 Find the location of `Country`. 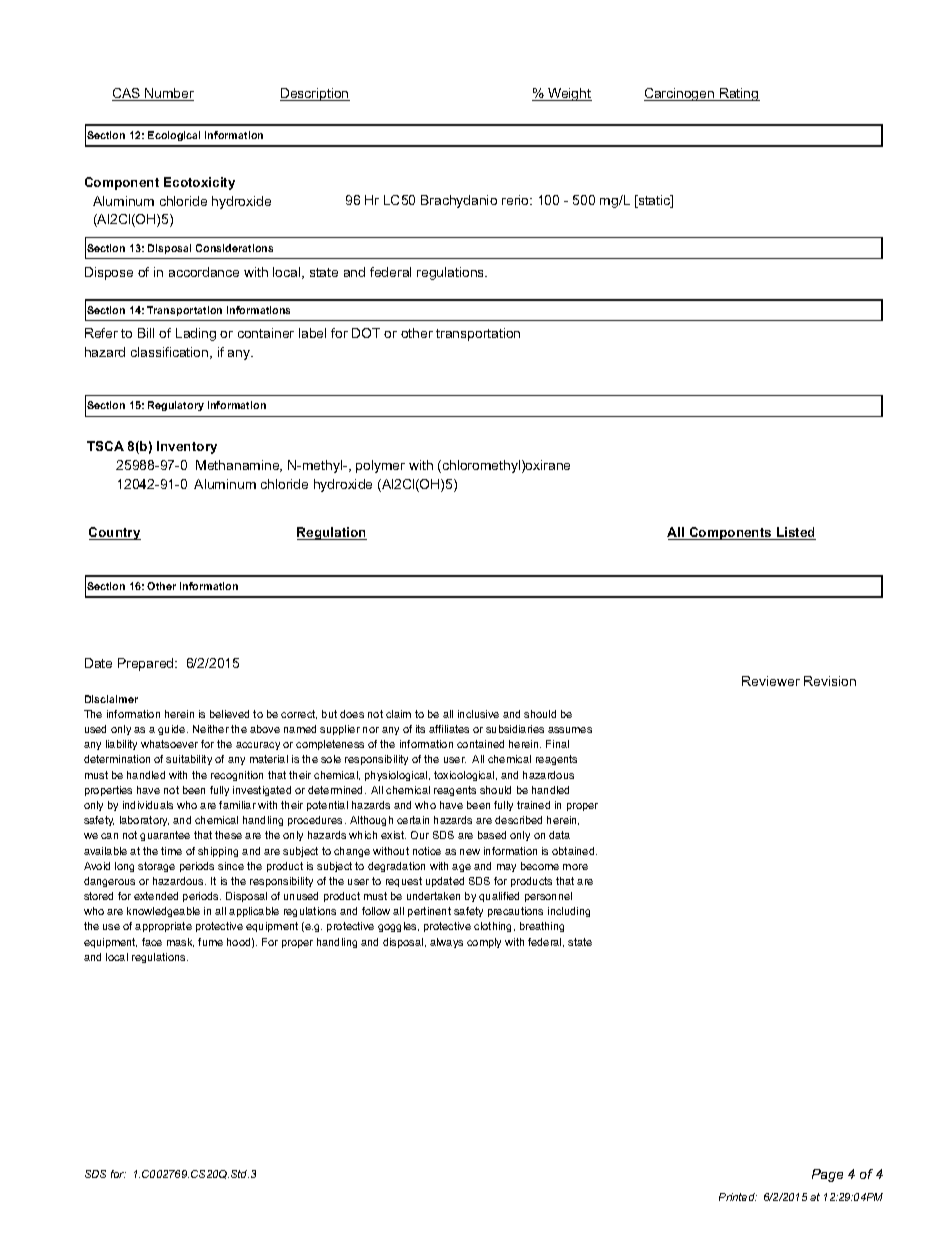

Country is located at coordinates (115, 533).
